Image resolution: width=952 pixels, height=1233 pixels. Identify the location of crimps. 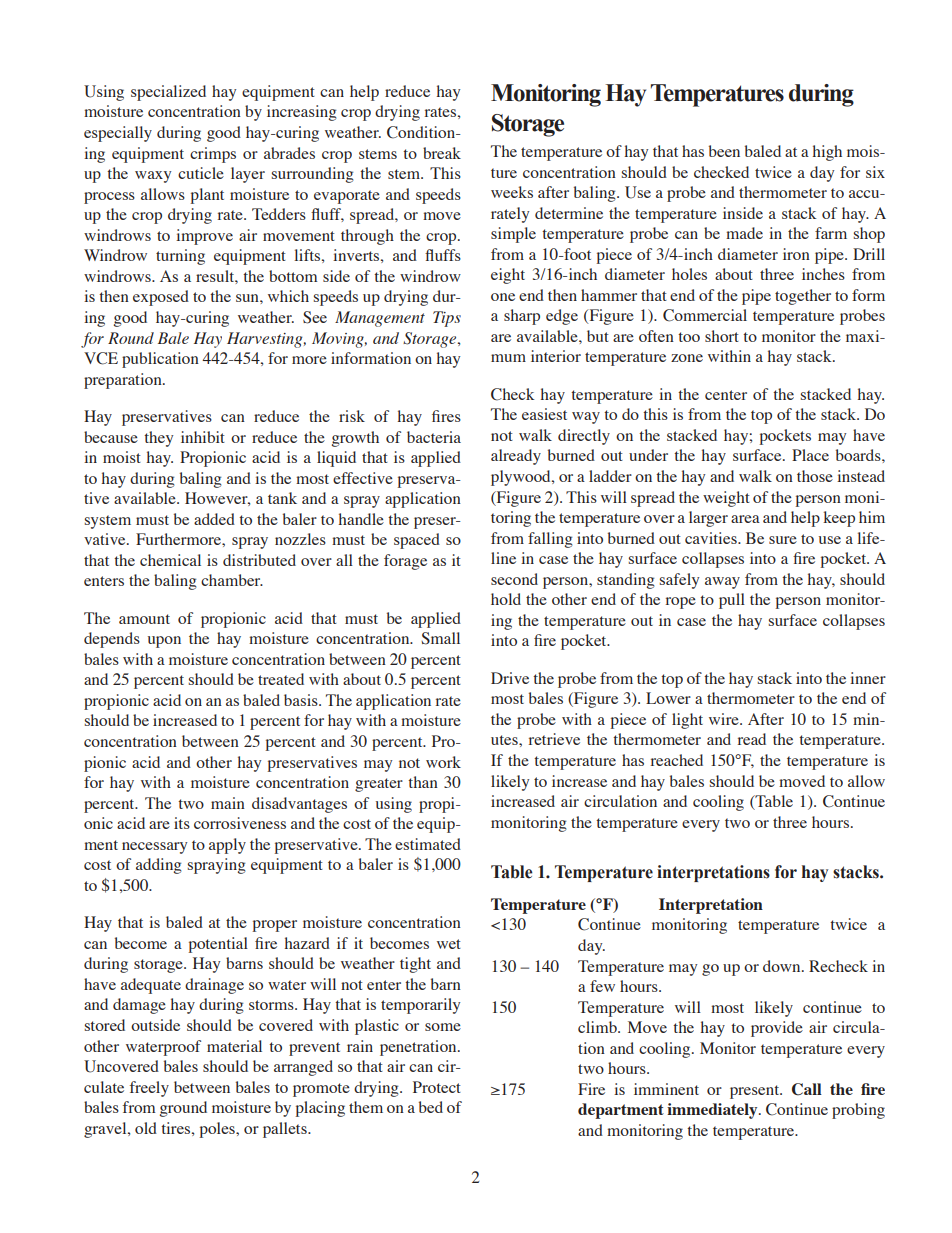
(213, 155).
